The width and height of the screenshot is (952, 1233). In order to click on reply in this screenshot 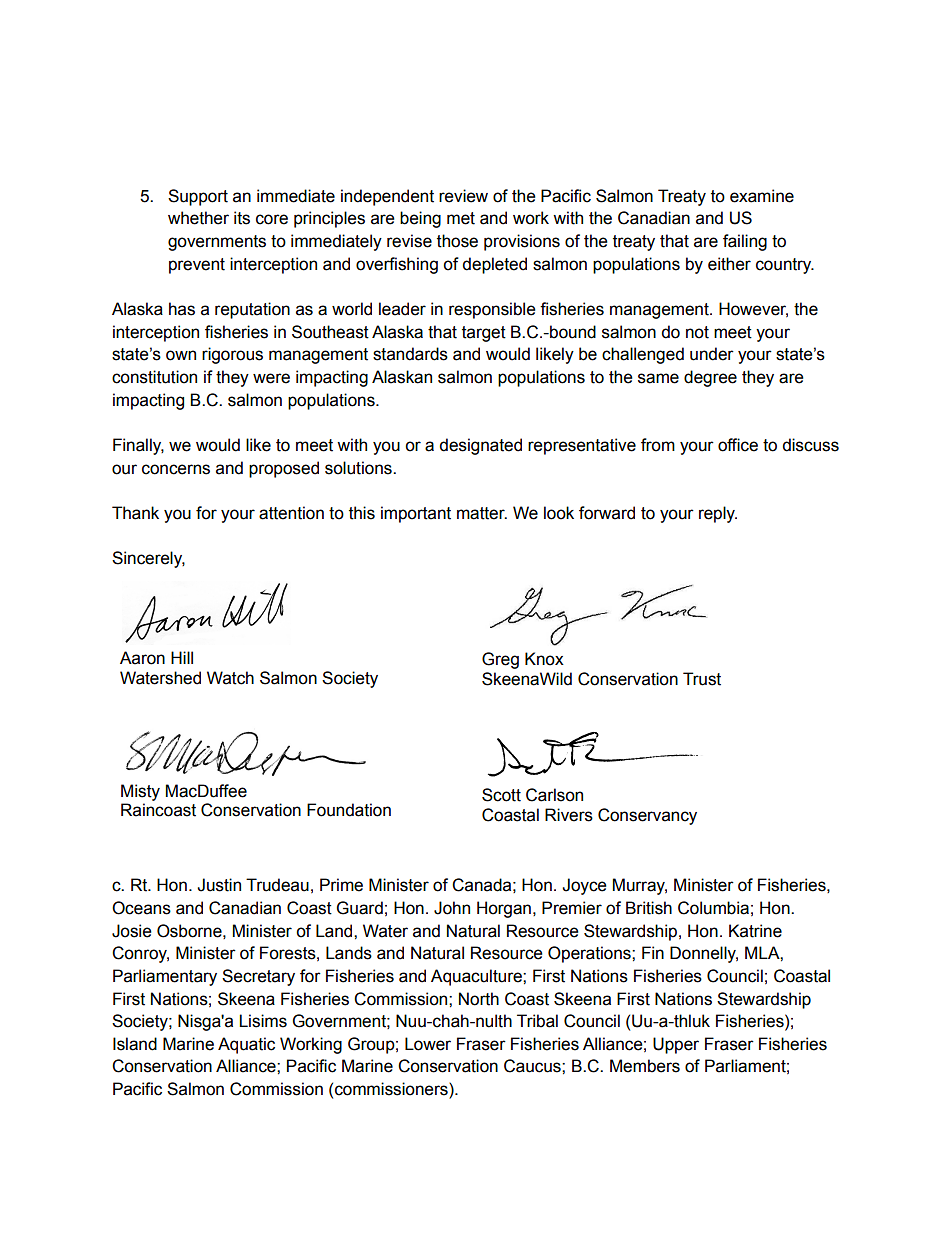, I will do `click(718, 514)`.
